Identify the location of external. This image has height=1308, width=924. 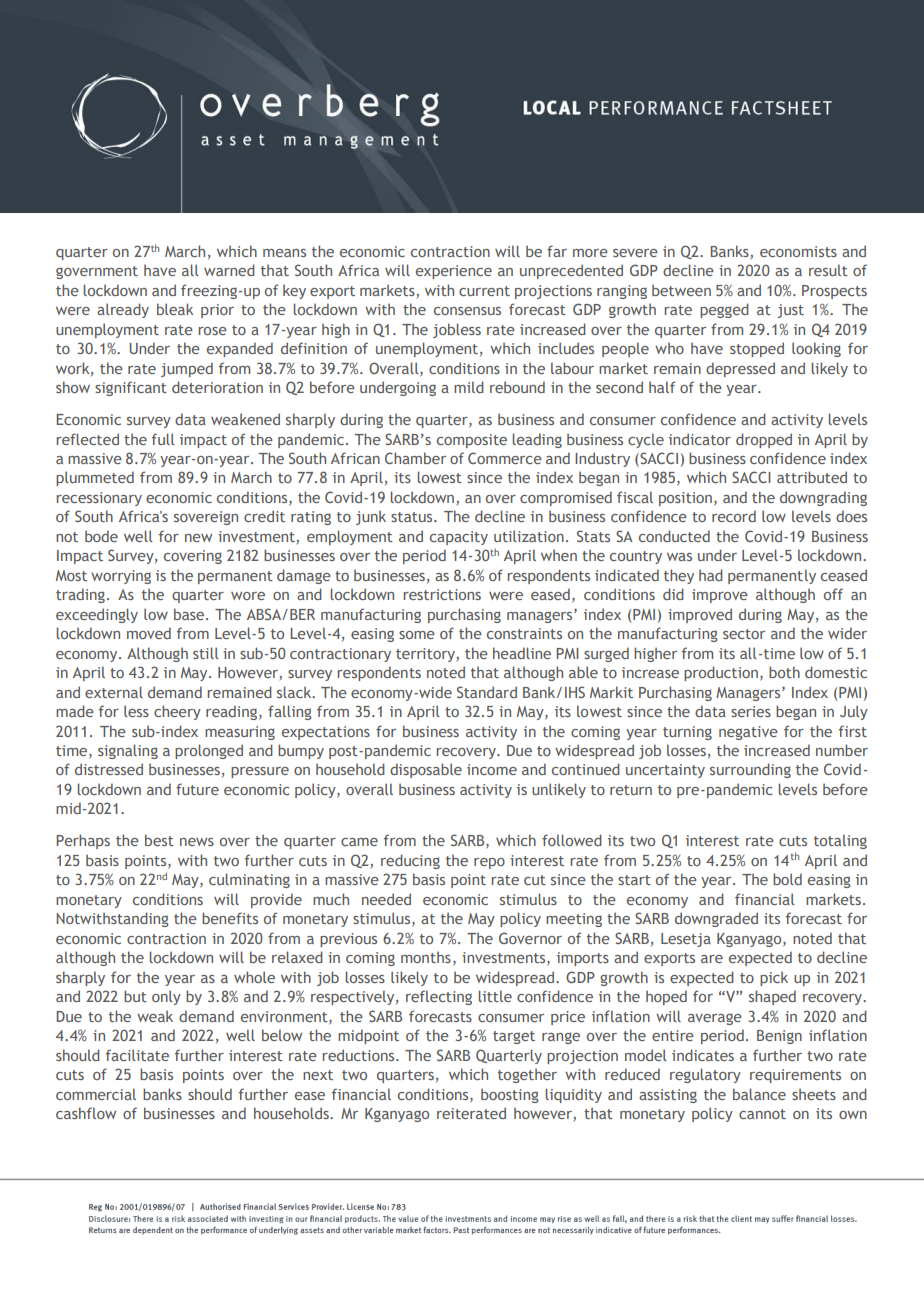
(114, 692).
